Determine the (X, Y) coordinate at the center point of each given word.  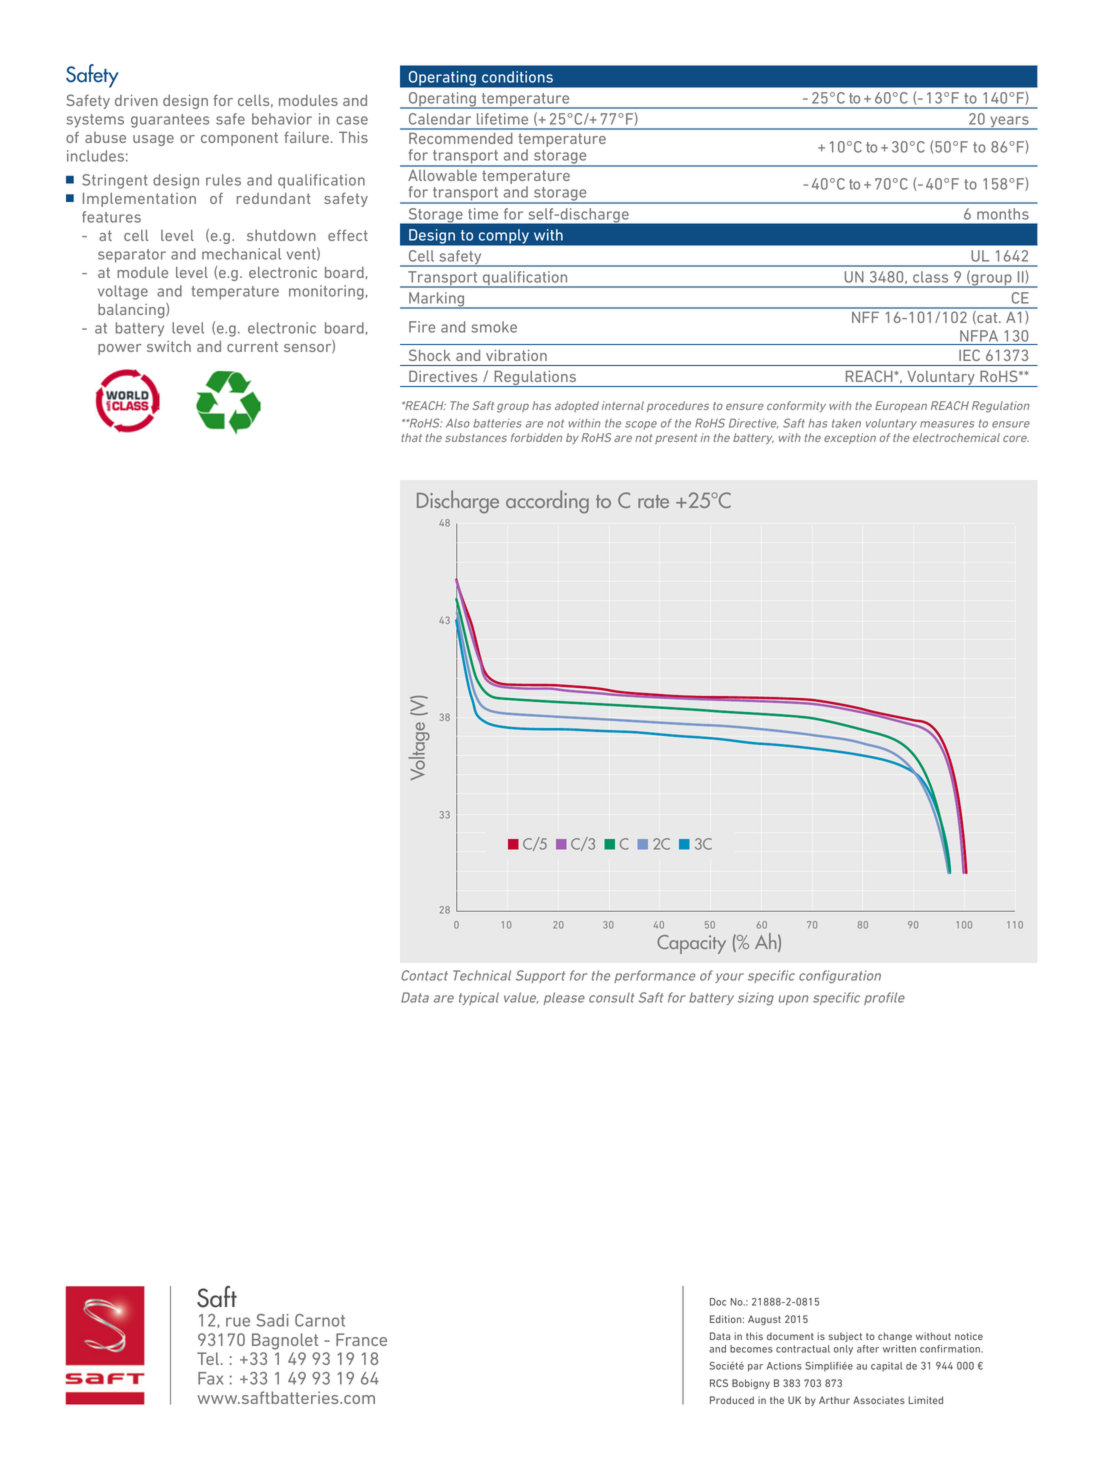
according (547, 502)
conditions (517, 77)
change (895, 1337)
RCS (719, 1383)
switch (169, 346)
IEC (969, 355)
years (1009, 123)
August (764, 1320)
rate (653, 501)
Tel (209, 1358)
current (252, 346)
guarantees (170, 121)
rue (238, 1322)
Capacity (691, 944)
